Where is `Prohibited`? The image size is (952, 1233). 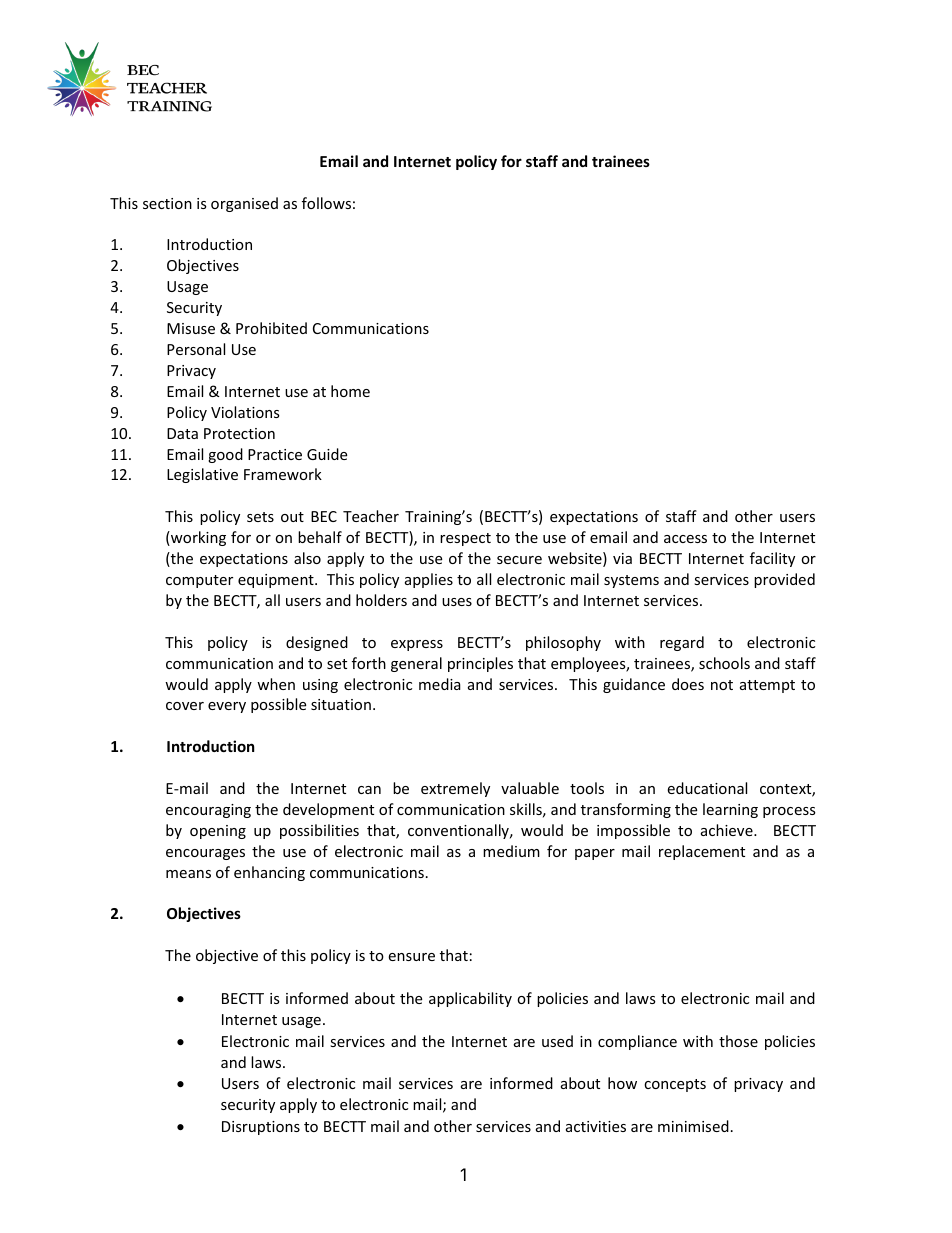
Prohibited is located at coordinates (271, 328).
